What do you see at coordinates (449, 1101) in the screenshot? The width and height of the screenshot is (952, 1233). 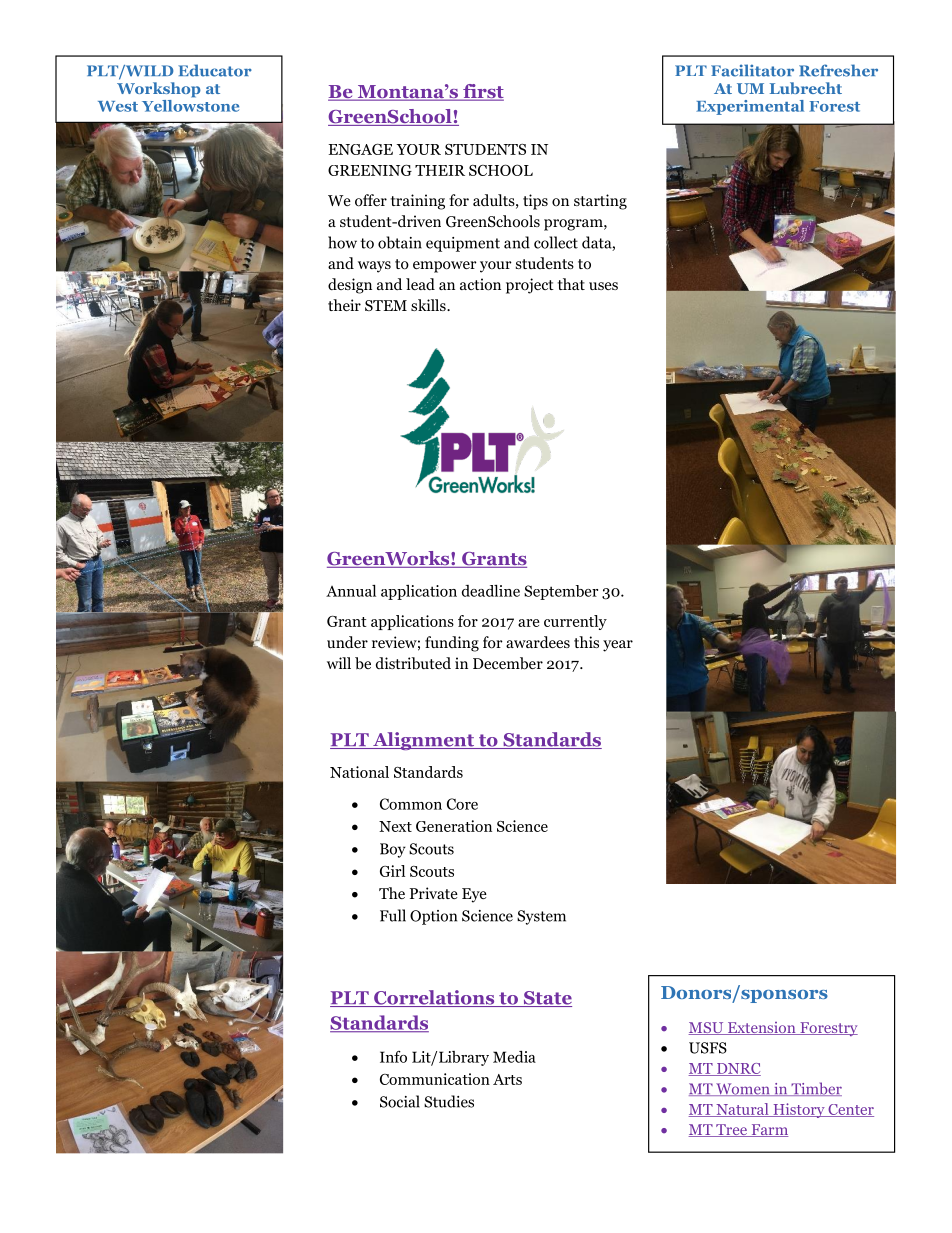 I see `Studies` at bounding box center [449, 1101].
